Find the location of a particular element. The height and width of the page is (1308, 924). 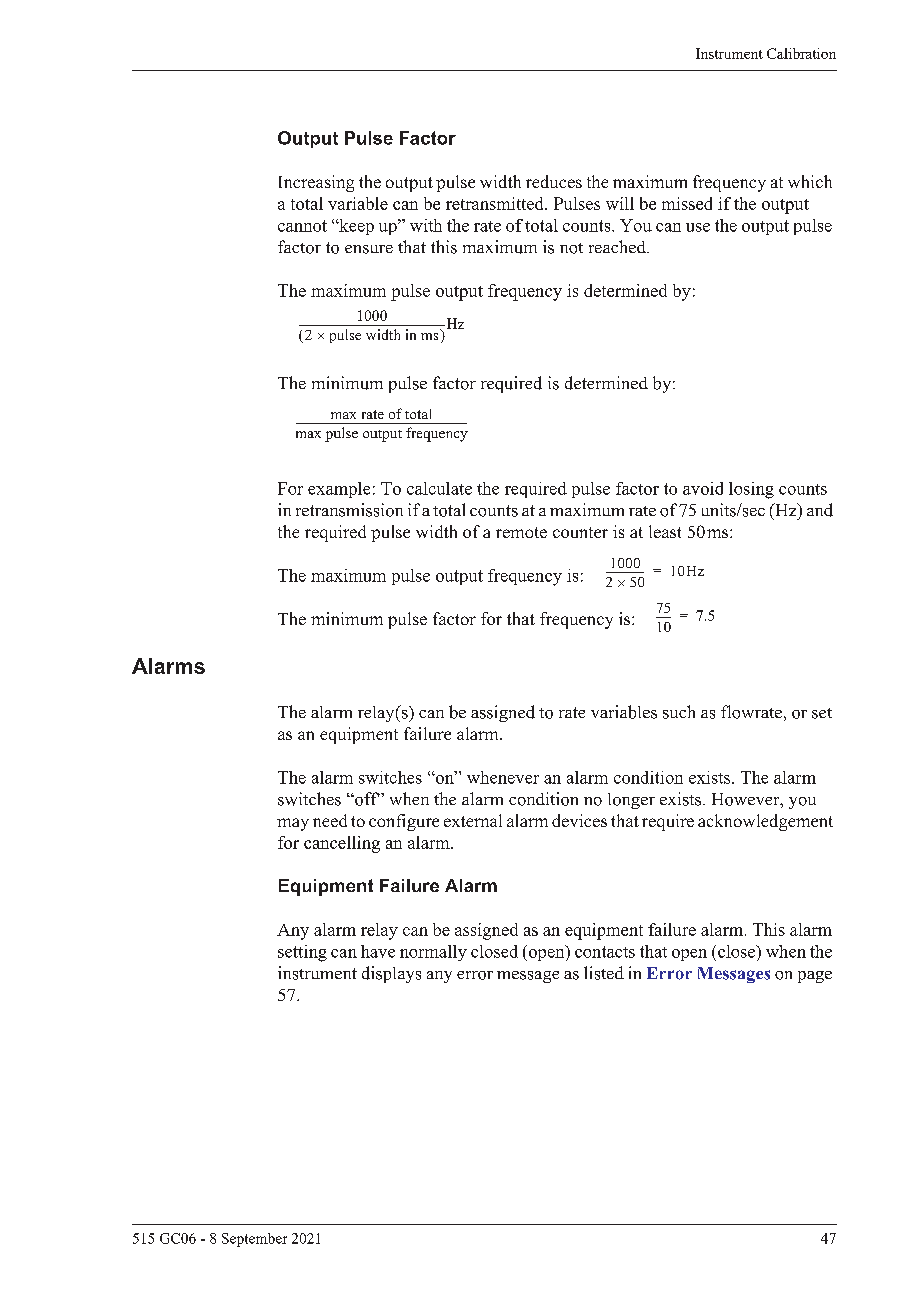

reduces is located at coordinates (554, 181).
